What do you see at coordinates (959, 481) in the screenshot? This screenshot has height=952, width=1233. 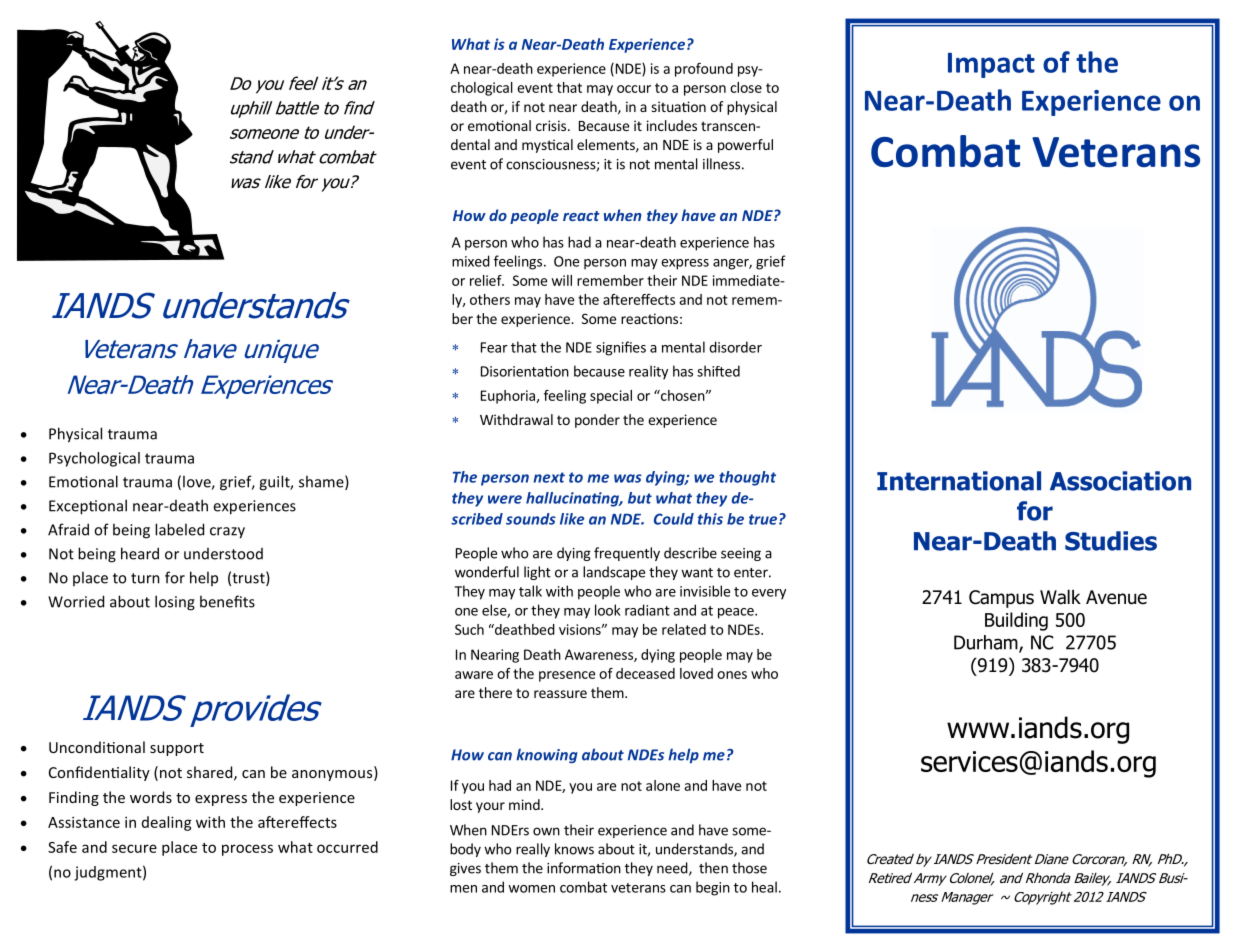 I see `International` at bounding box center [959, 481].
